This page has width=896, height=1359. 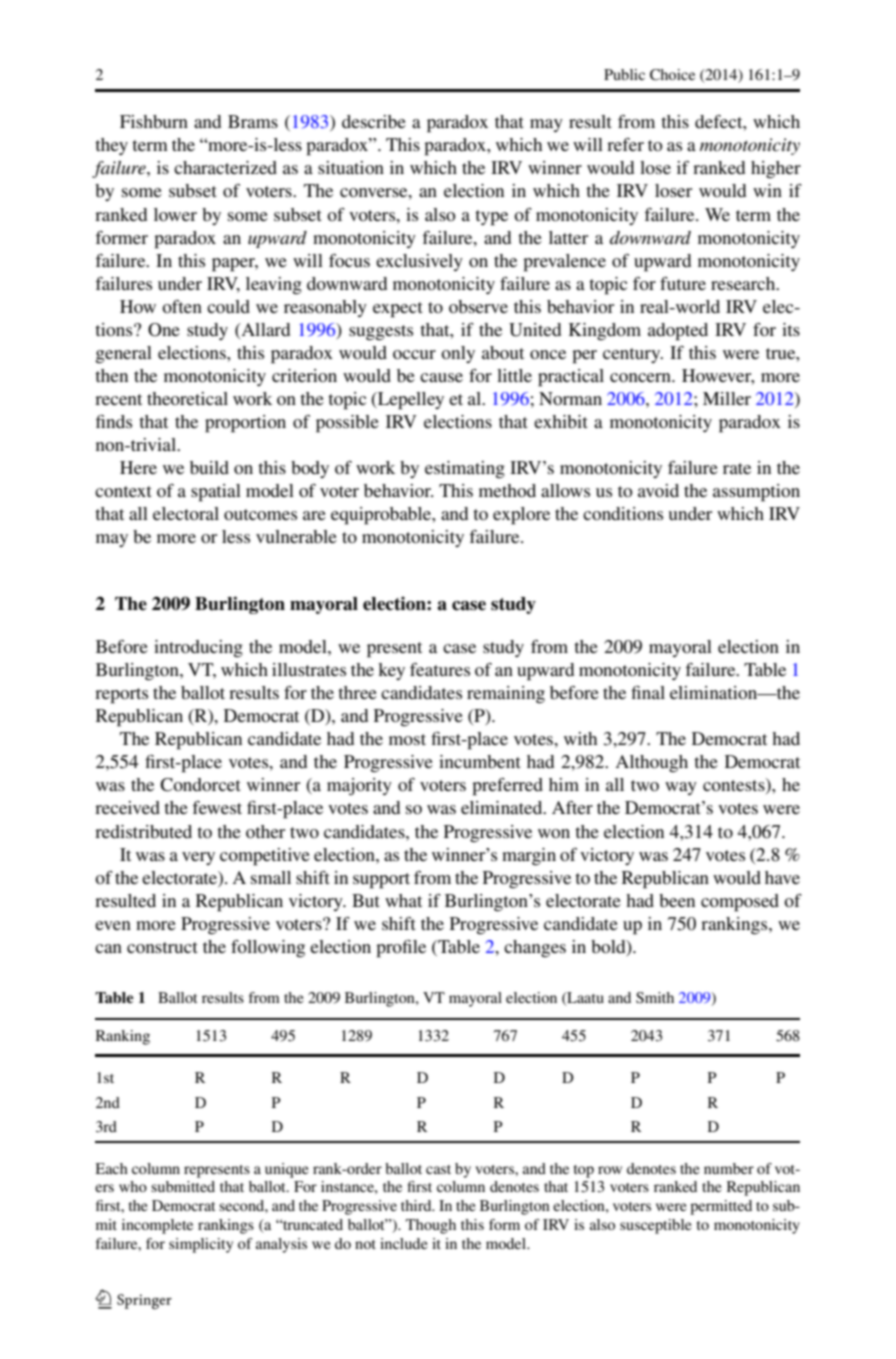 I want to click on very, so click(x=198, y=858).
